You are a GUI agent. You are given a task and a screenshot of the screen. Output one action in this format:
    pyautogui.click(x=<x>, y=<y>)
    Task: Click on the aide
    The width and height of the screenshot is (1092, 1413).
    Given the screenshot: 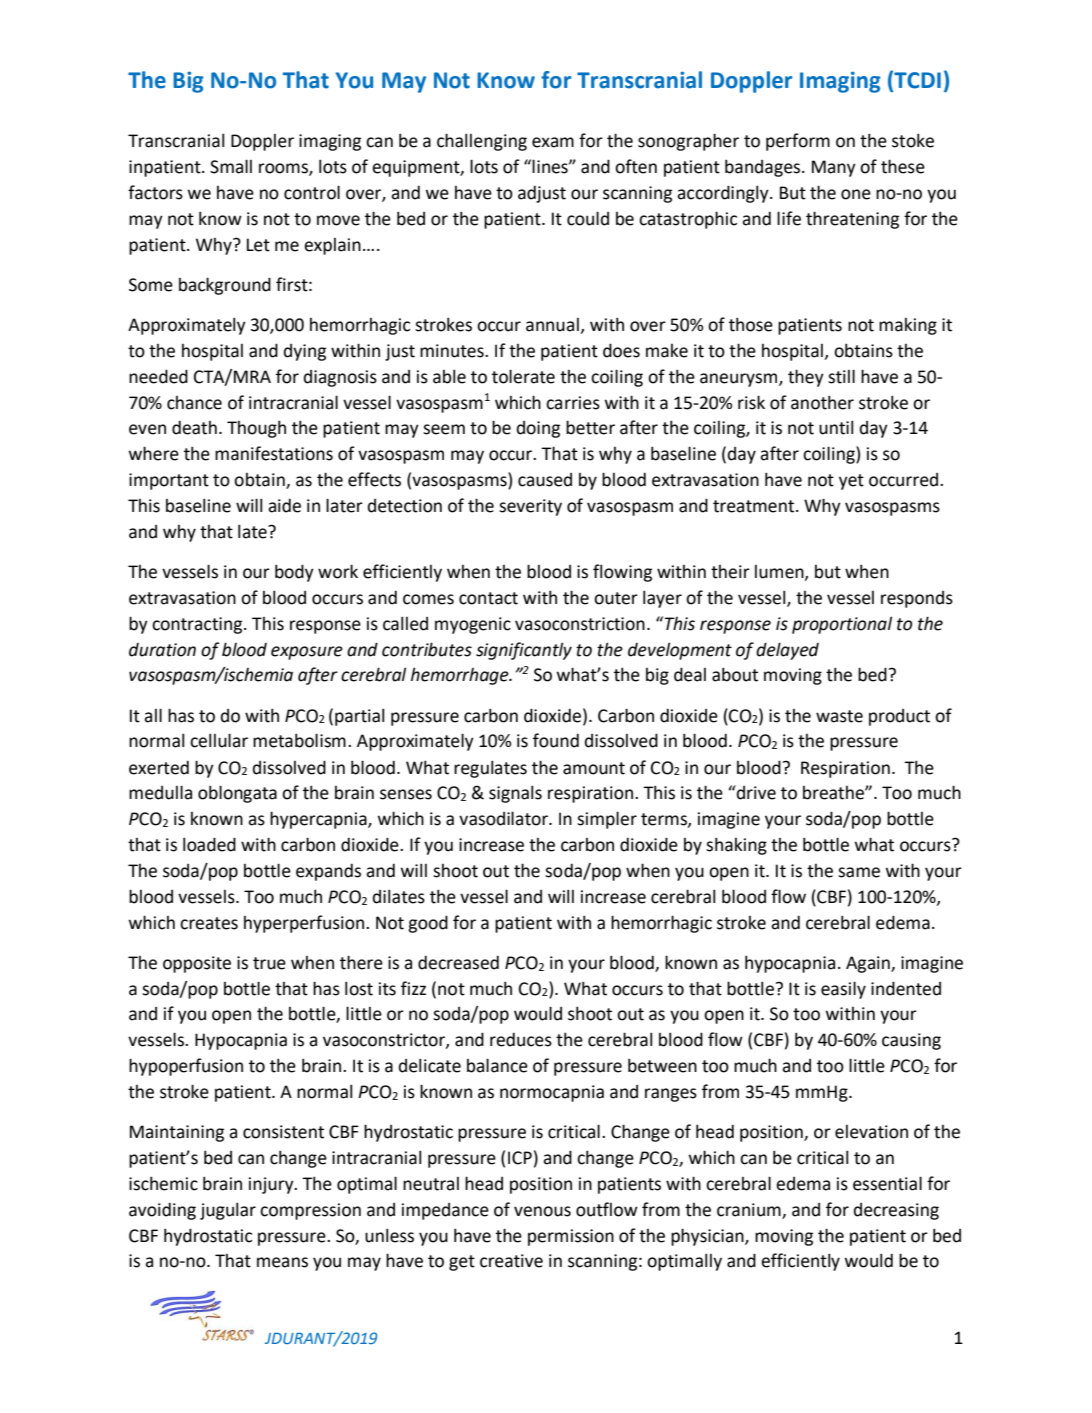 What is the action you would take?
    pyautogui.click(x=284, y=505)
